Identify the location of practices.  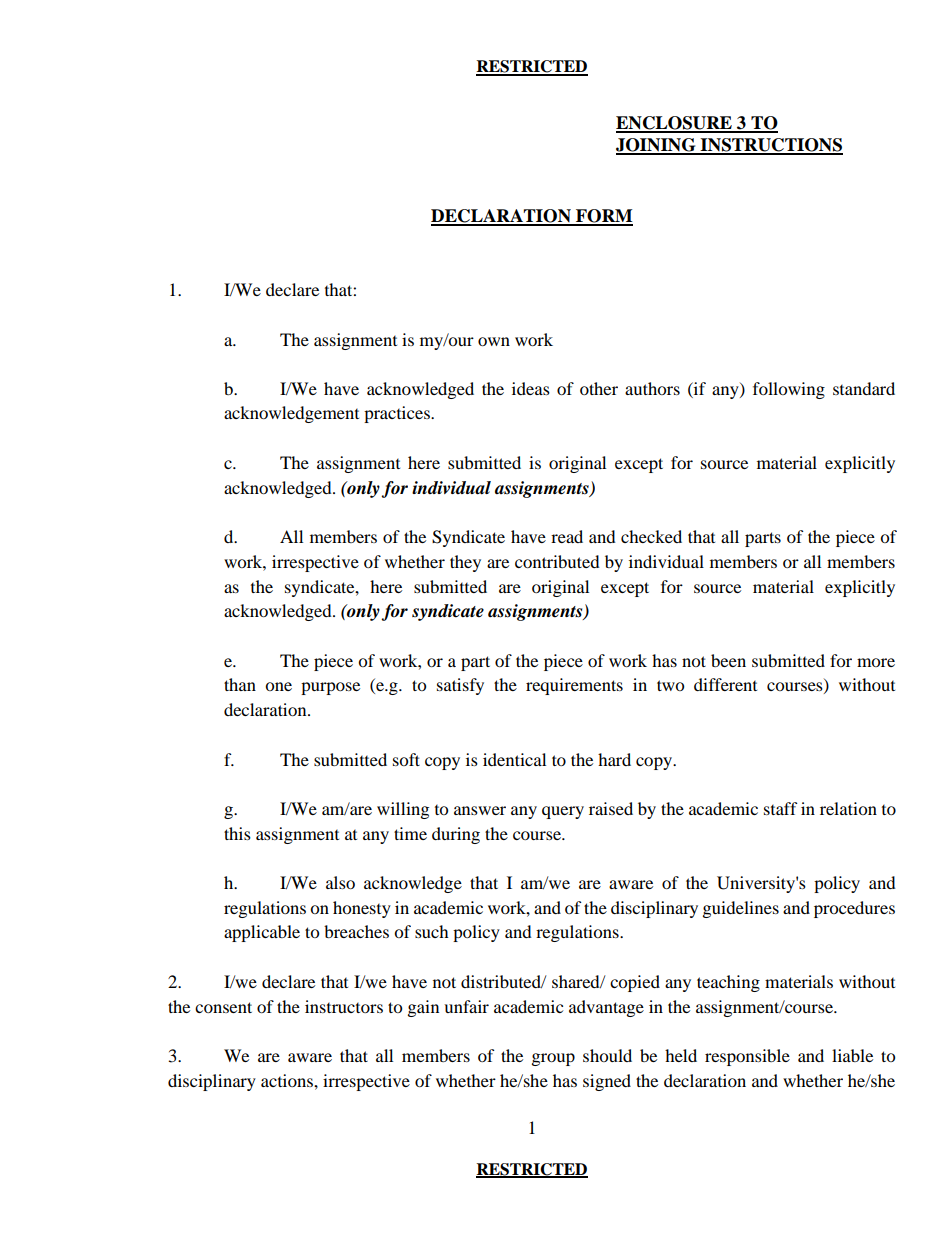
(398, 414).
